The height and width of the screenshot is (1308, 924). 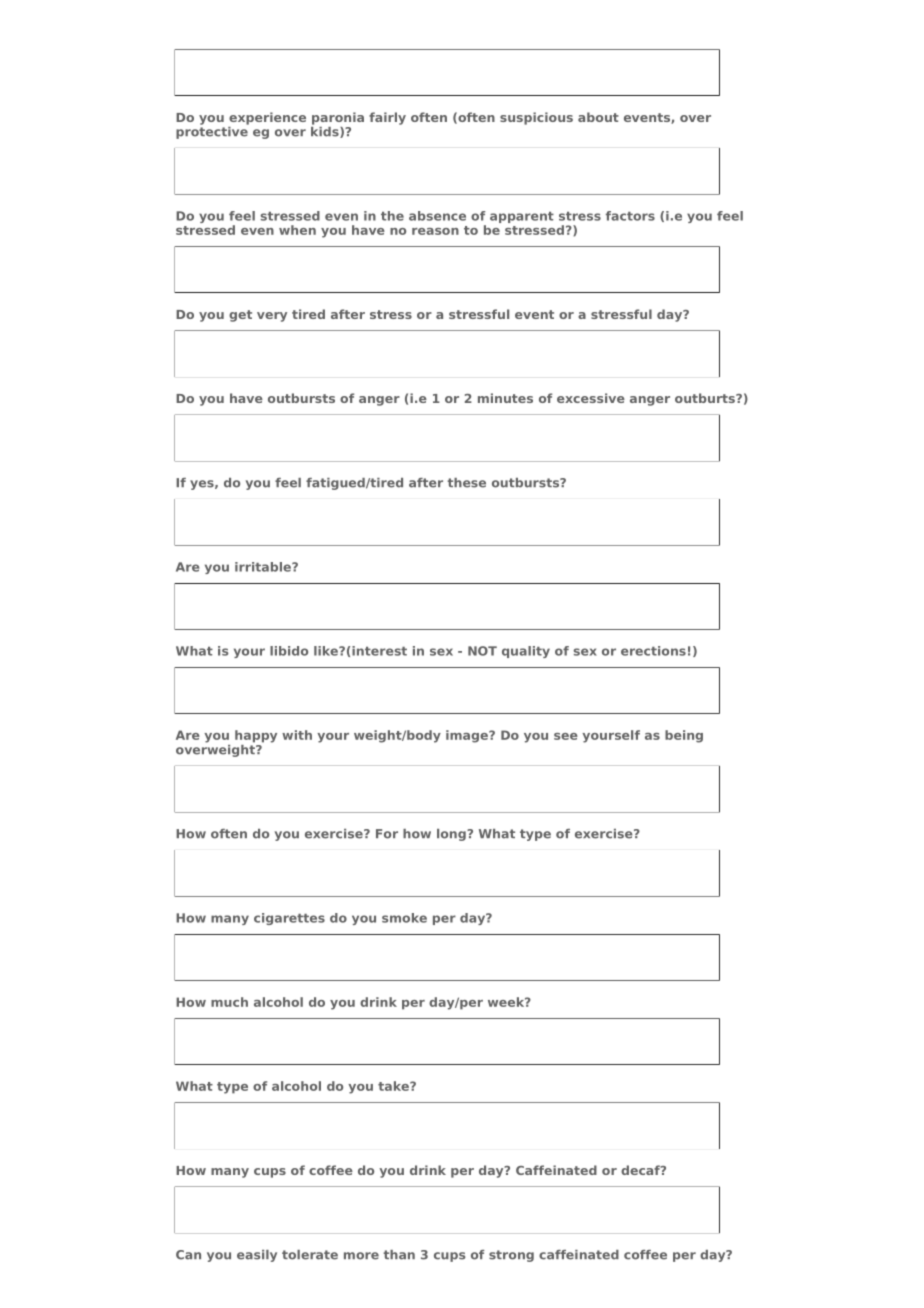 I want to click on about, so click(x=598, y=117).
